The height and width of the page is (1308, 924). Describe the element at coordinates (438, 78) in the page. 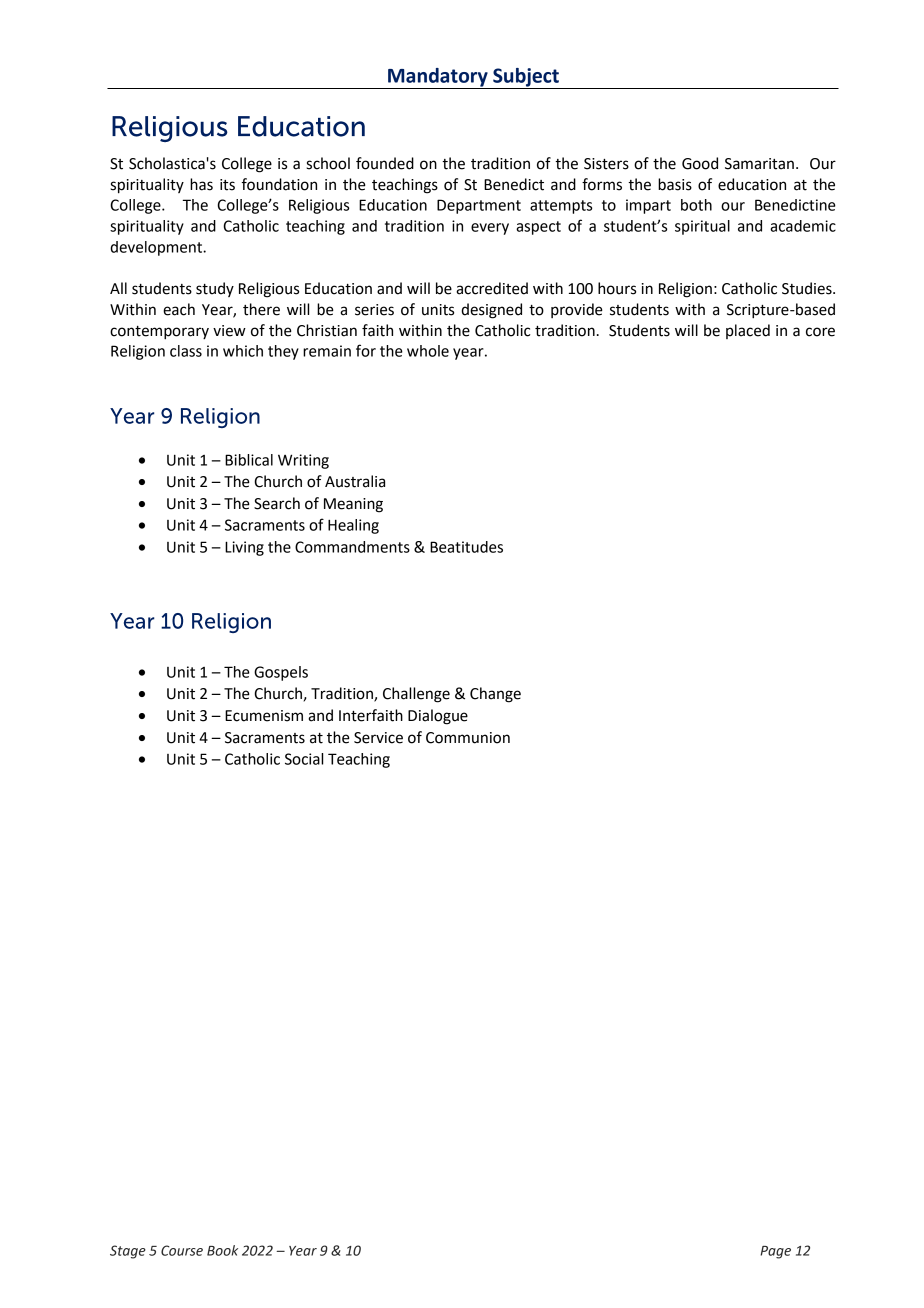

I see `Mandatory` at that location.
